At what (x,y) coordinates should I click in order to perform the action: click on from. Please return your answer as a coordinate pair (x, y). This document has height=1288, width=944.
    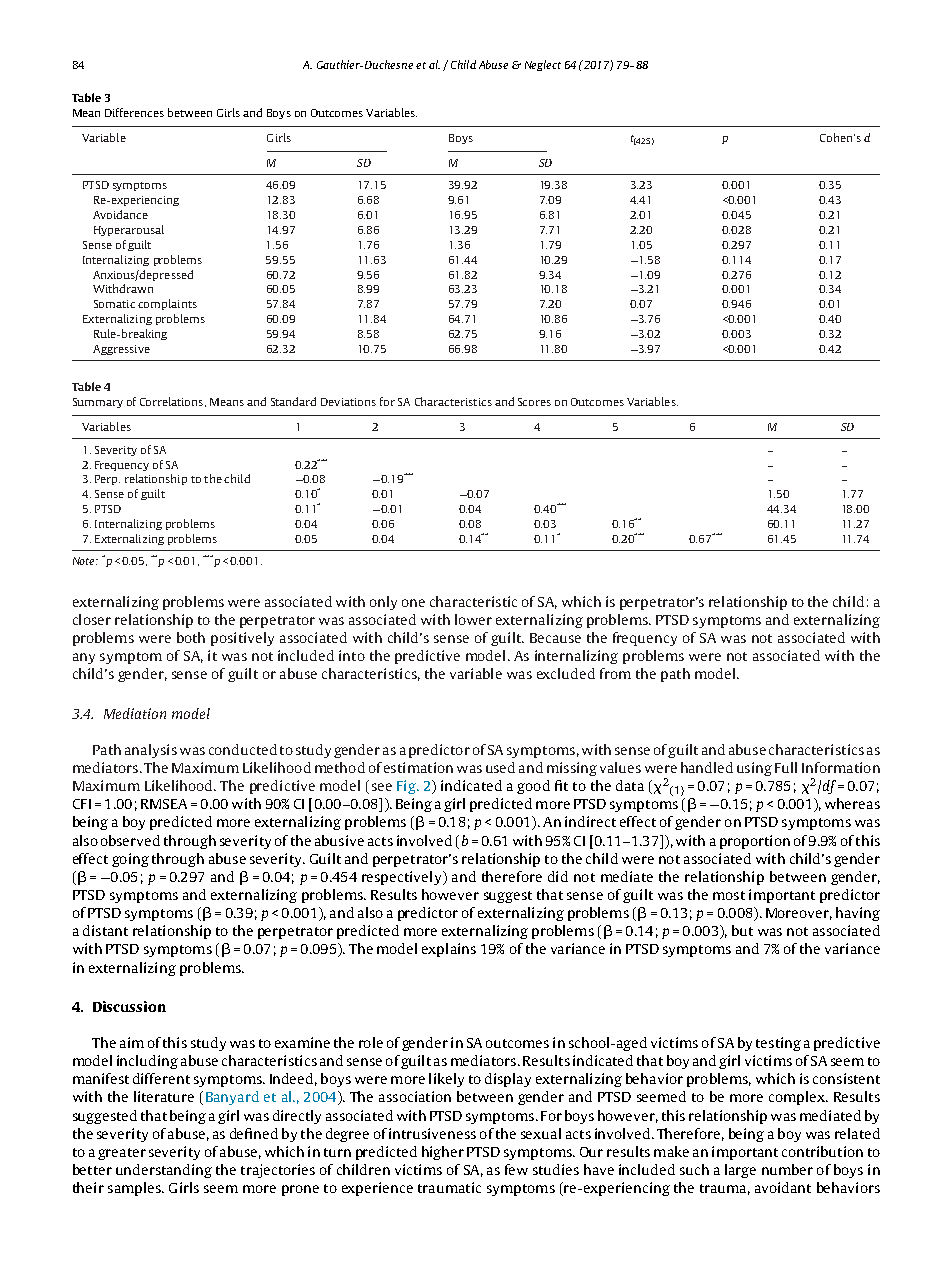
    Looking at the image, I should click on (615, 673).
